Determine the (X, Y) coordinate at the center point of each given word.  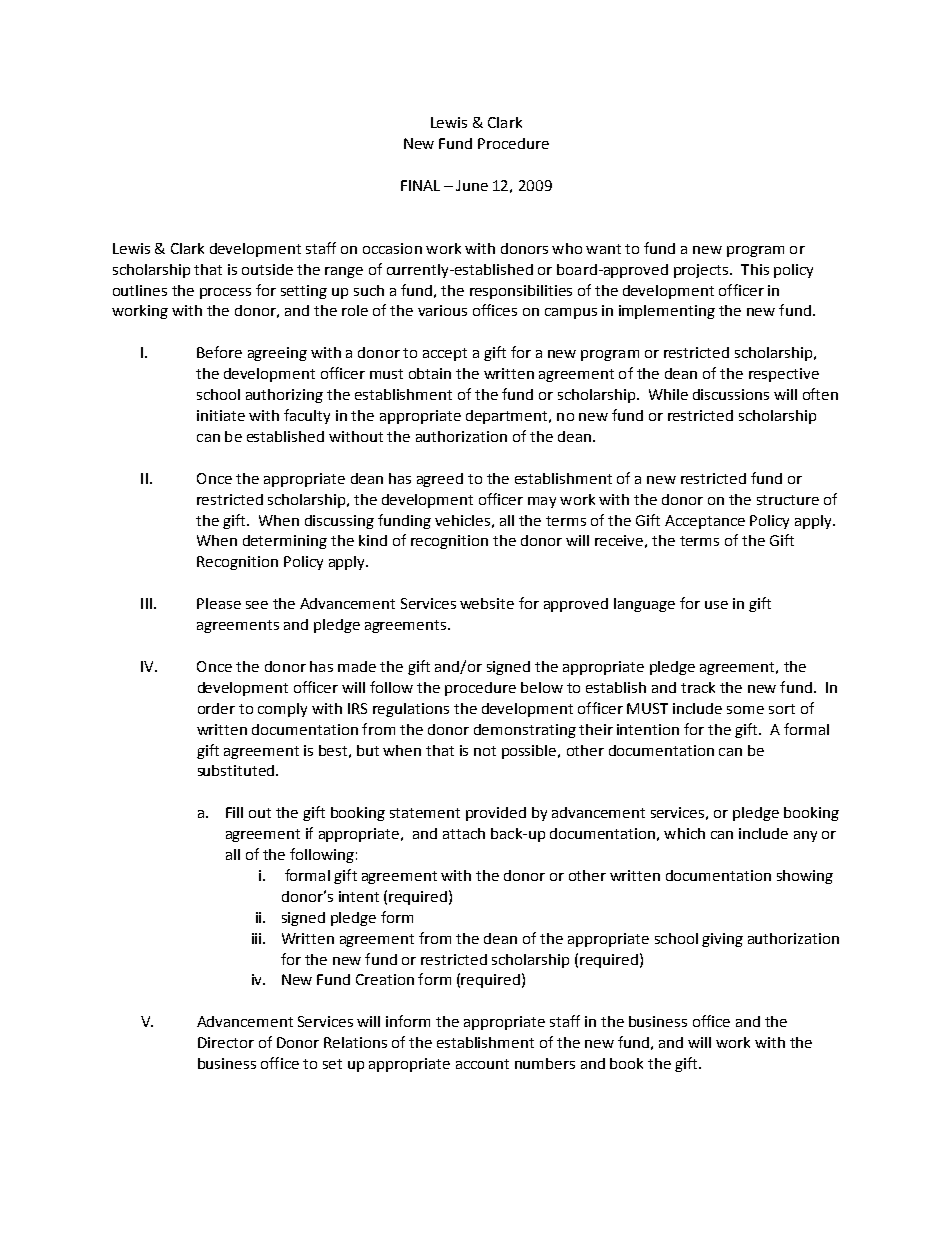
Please (219, 603)
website (487, 603)
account (482, 1064)
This (755, 269)
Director (226, 1042)
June (472, 185)
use (716, 605)
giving (722, 940)
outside (267, 269)
